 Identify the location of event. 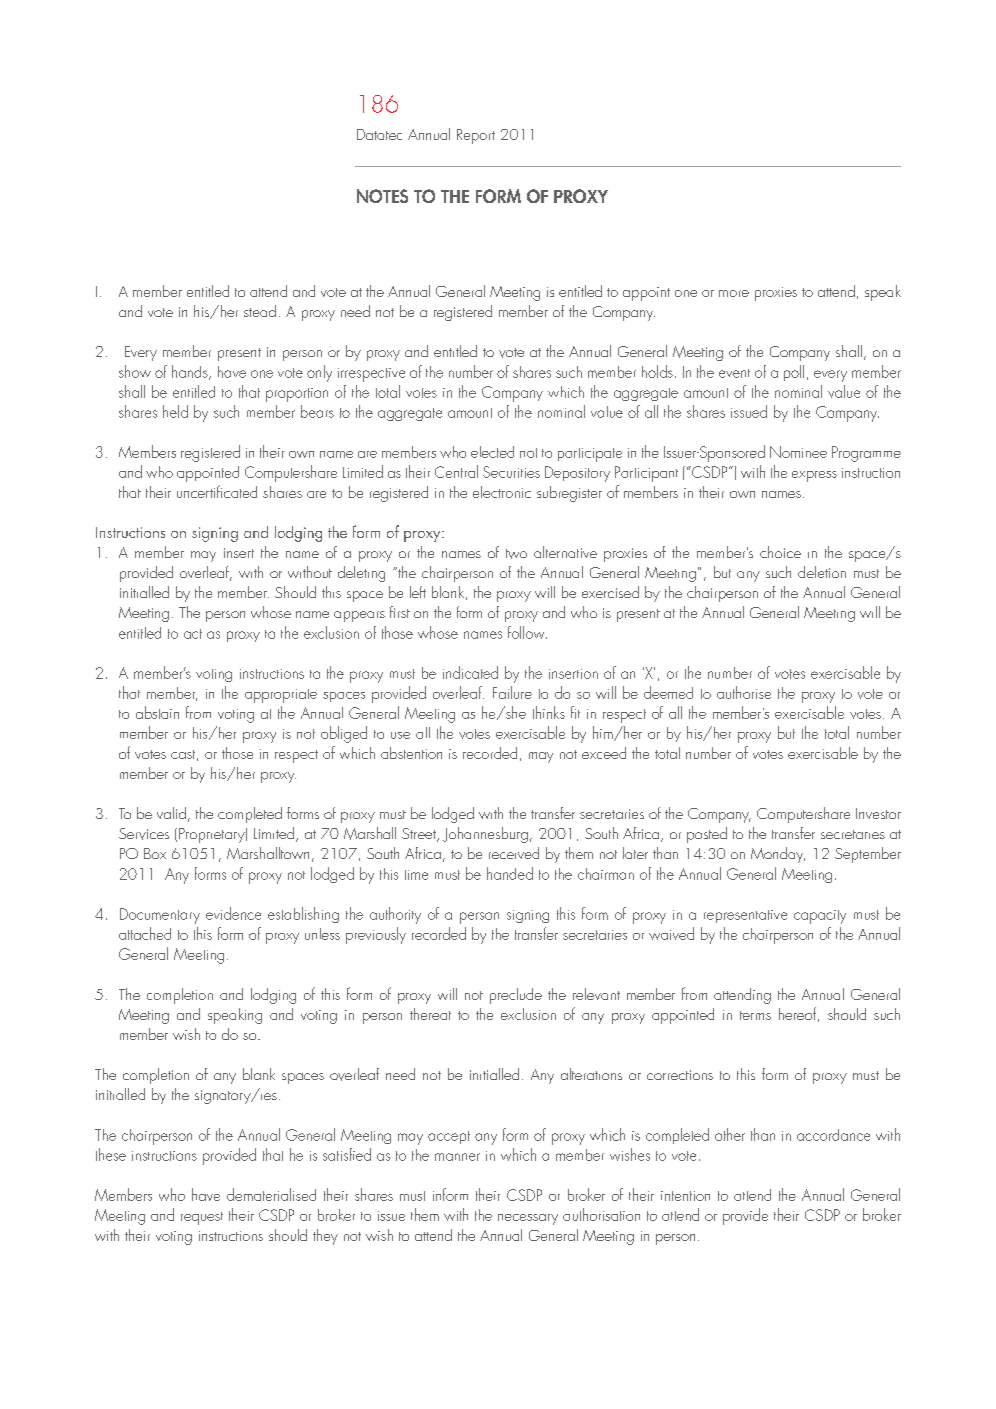
(734, 373).
